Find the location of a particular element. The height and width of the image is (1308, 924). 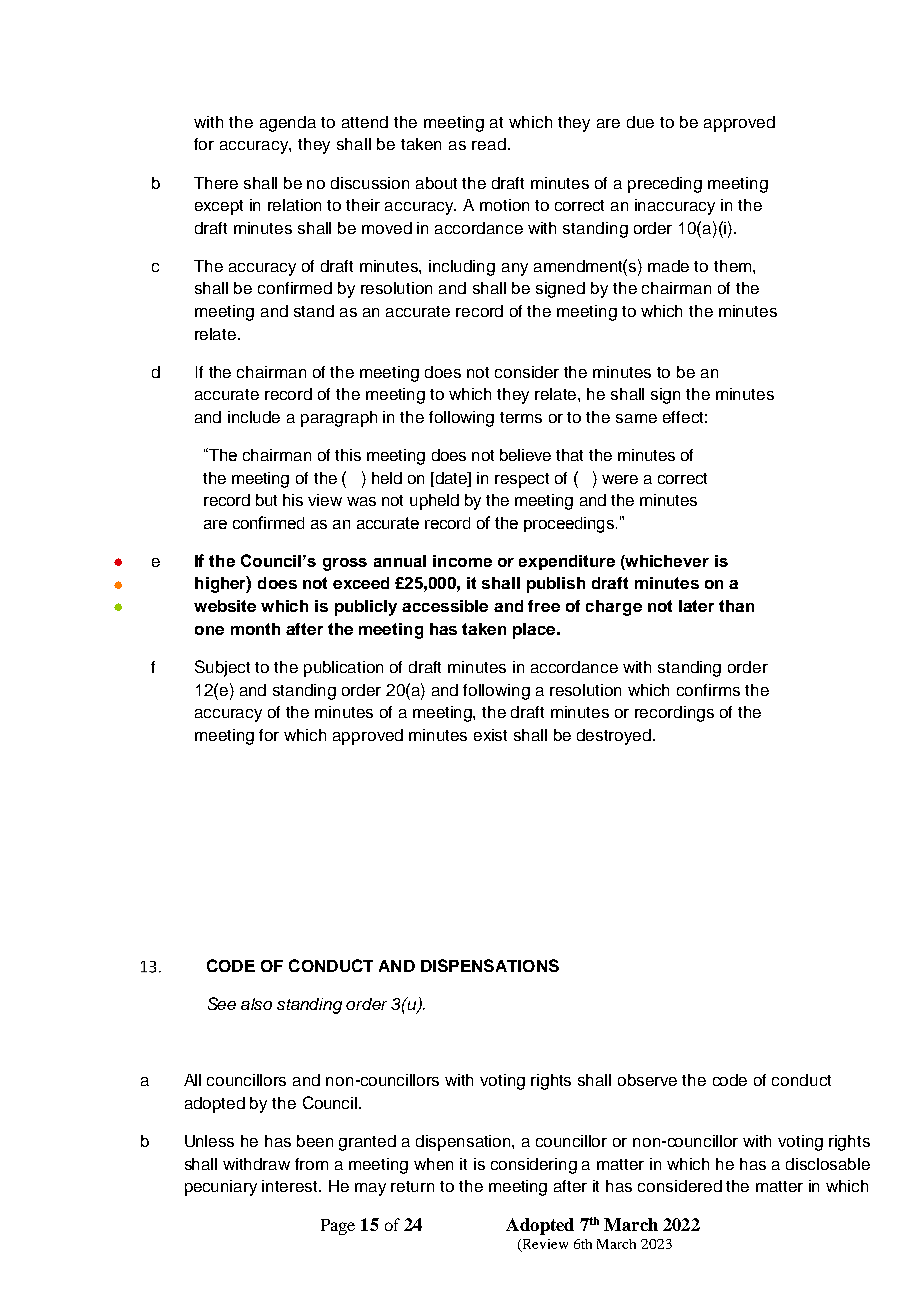

interest is located at coordinates (291, 1186).
